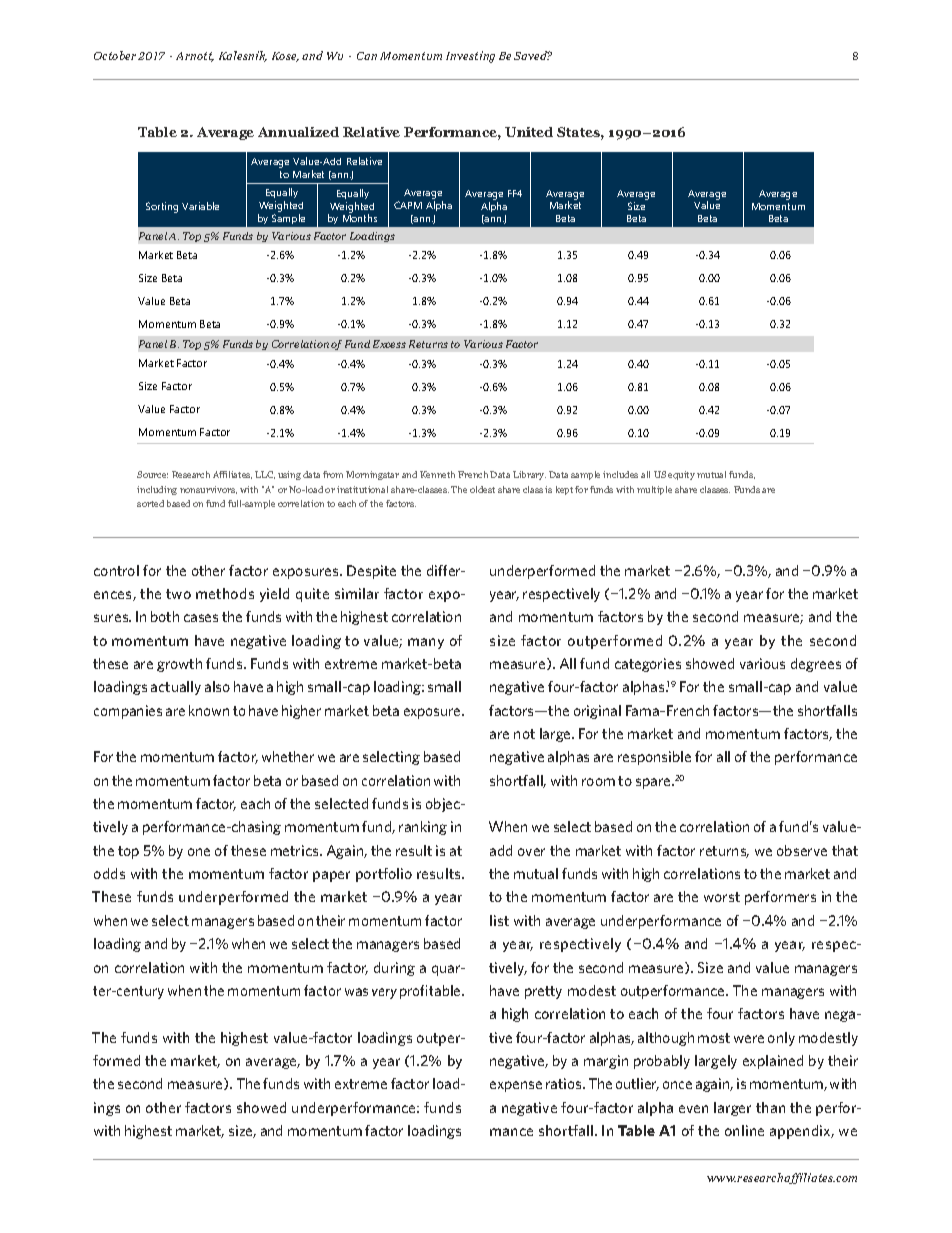 The width and height of the page is (952, 1233). I want to click on expense, so click(516, 1086).
